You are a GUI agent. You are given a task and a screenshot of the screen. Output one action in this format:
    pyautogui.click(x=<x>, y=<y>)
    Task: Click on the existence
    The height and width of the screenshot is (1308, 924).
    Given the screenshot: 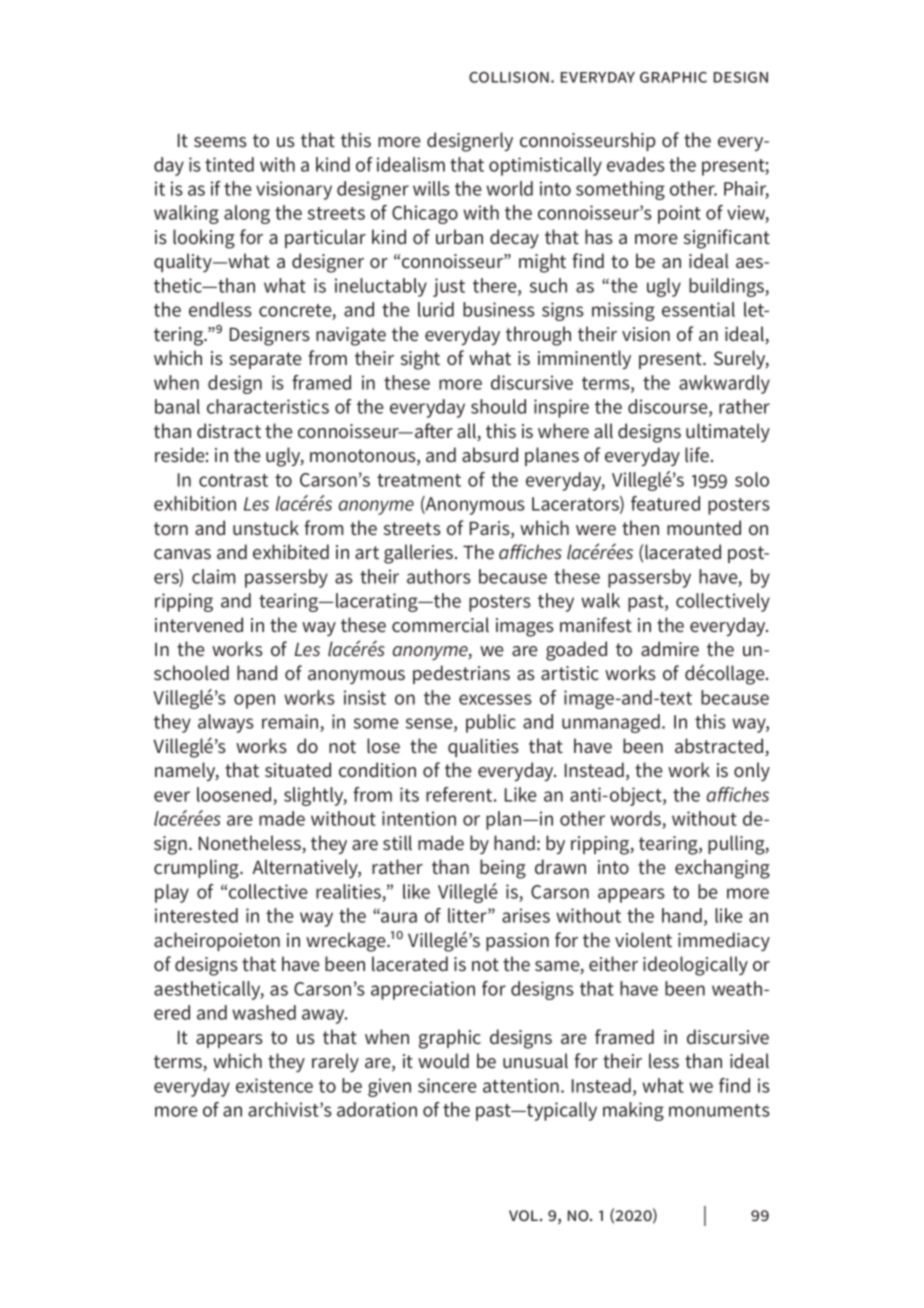 What is the action you would take?
    pyautogui.click(x=274, y=1085)
